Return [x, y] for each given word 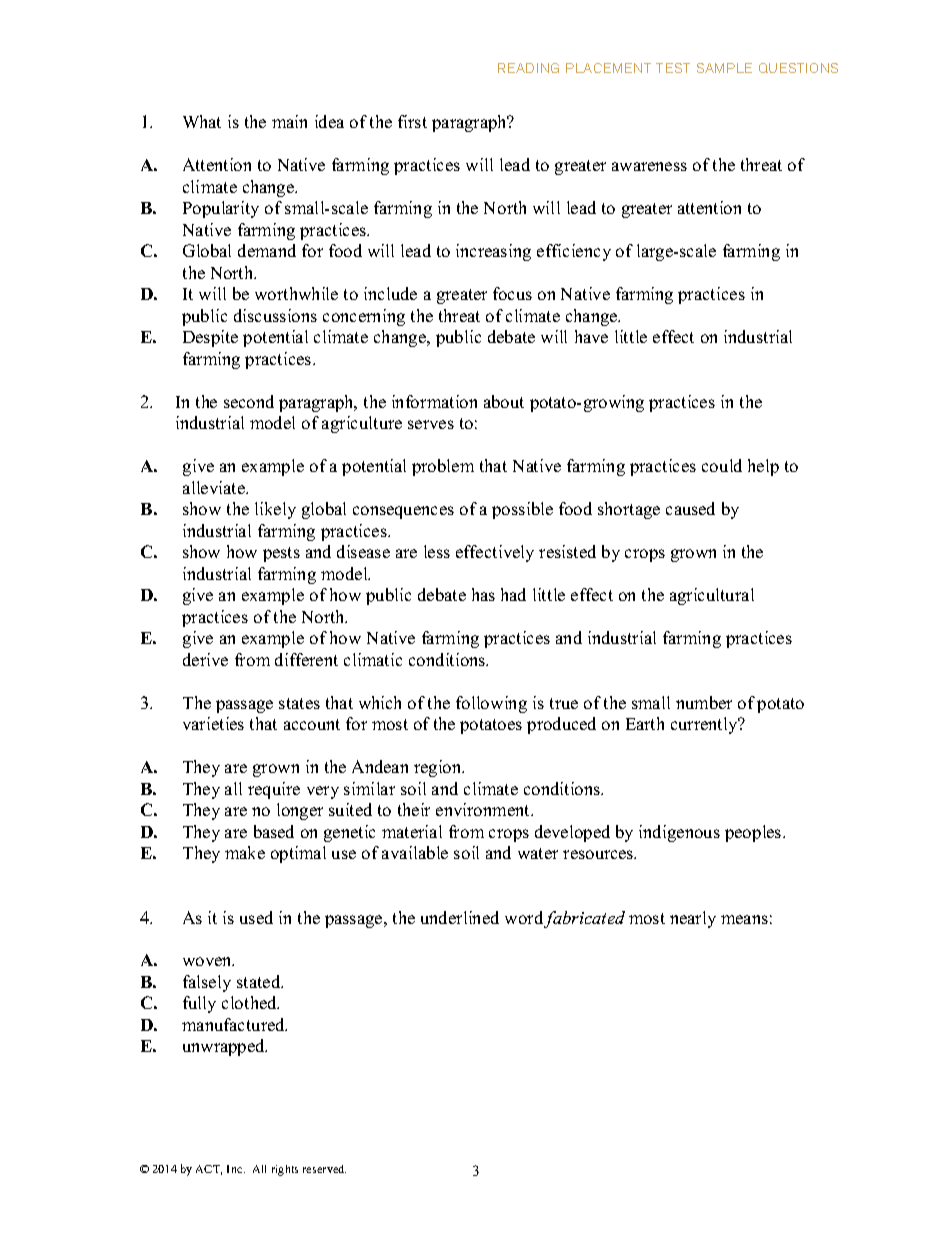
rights [285, 1170]
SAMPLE [724, 68]
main [289, 121]
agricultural [712, 596]
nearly [693, 919]
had [513, 594]
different [306, 659]
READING [528, 68]
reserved [324, 1169]
